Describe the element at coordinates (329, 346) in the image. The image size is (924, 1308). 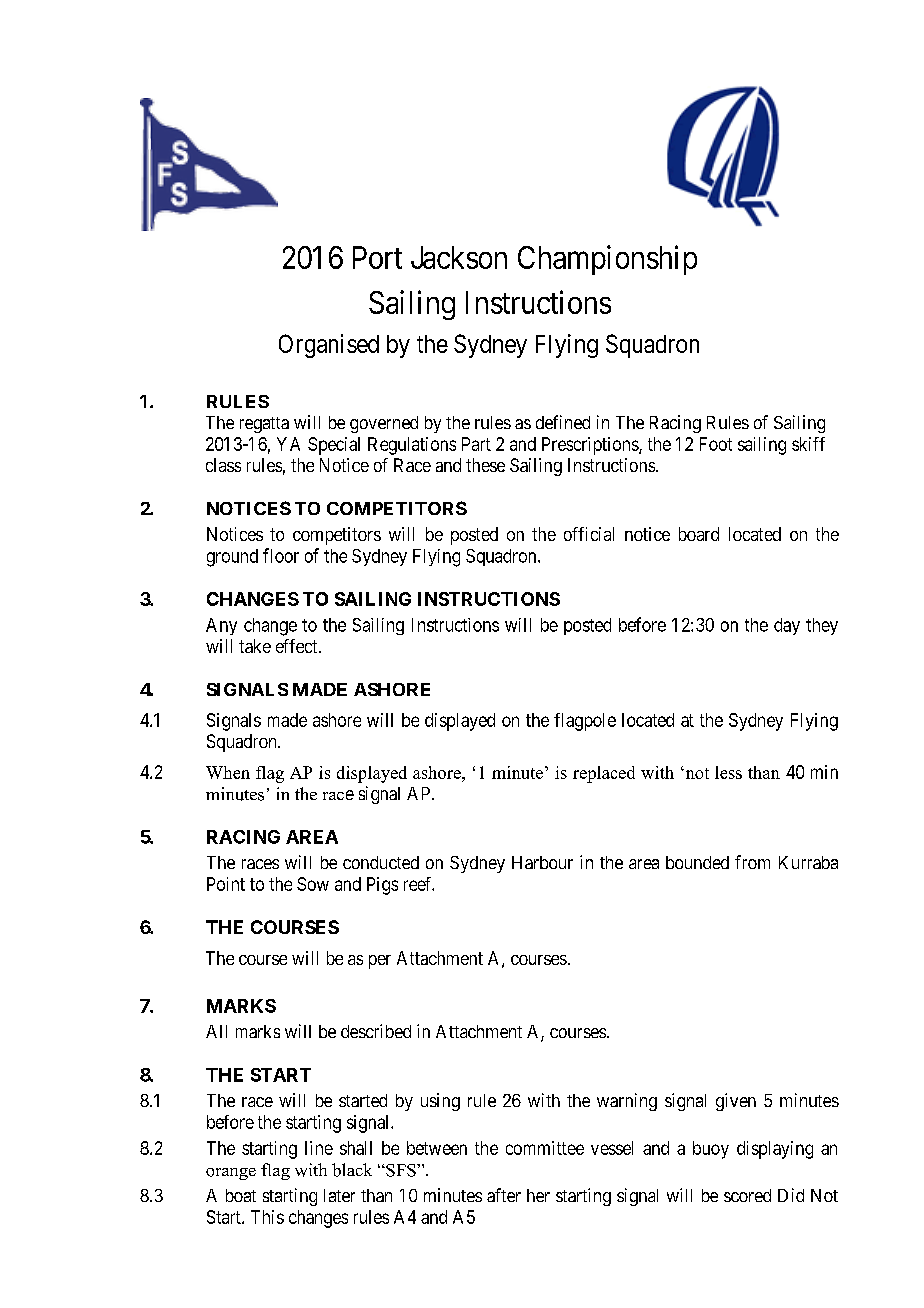
I see `Organised` at that location.
